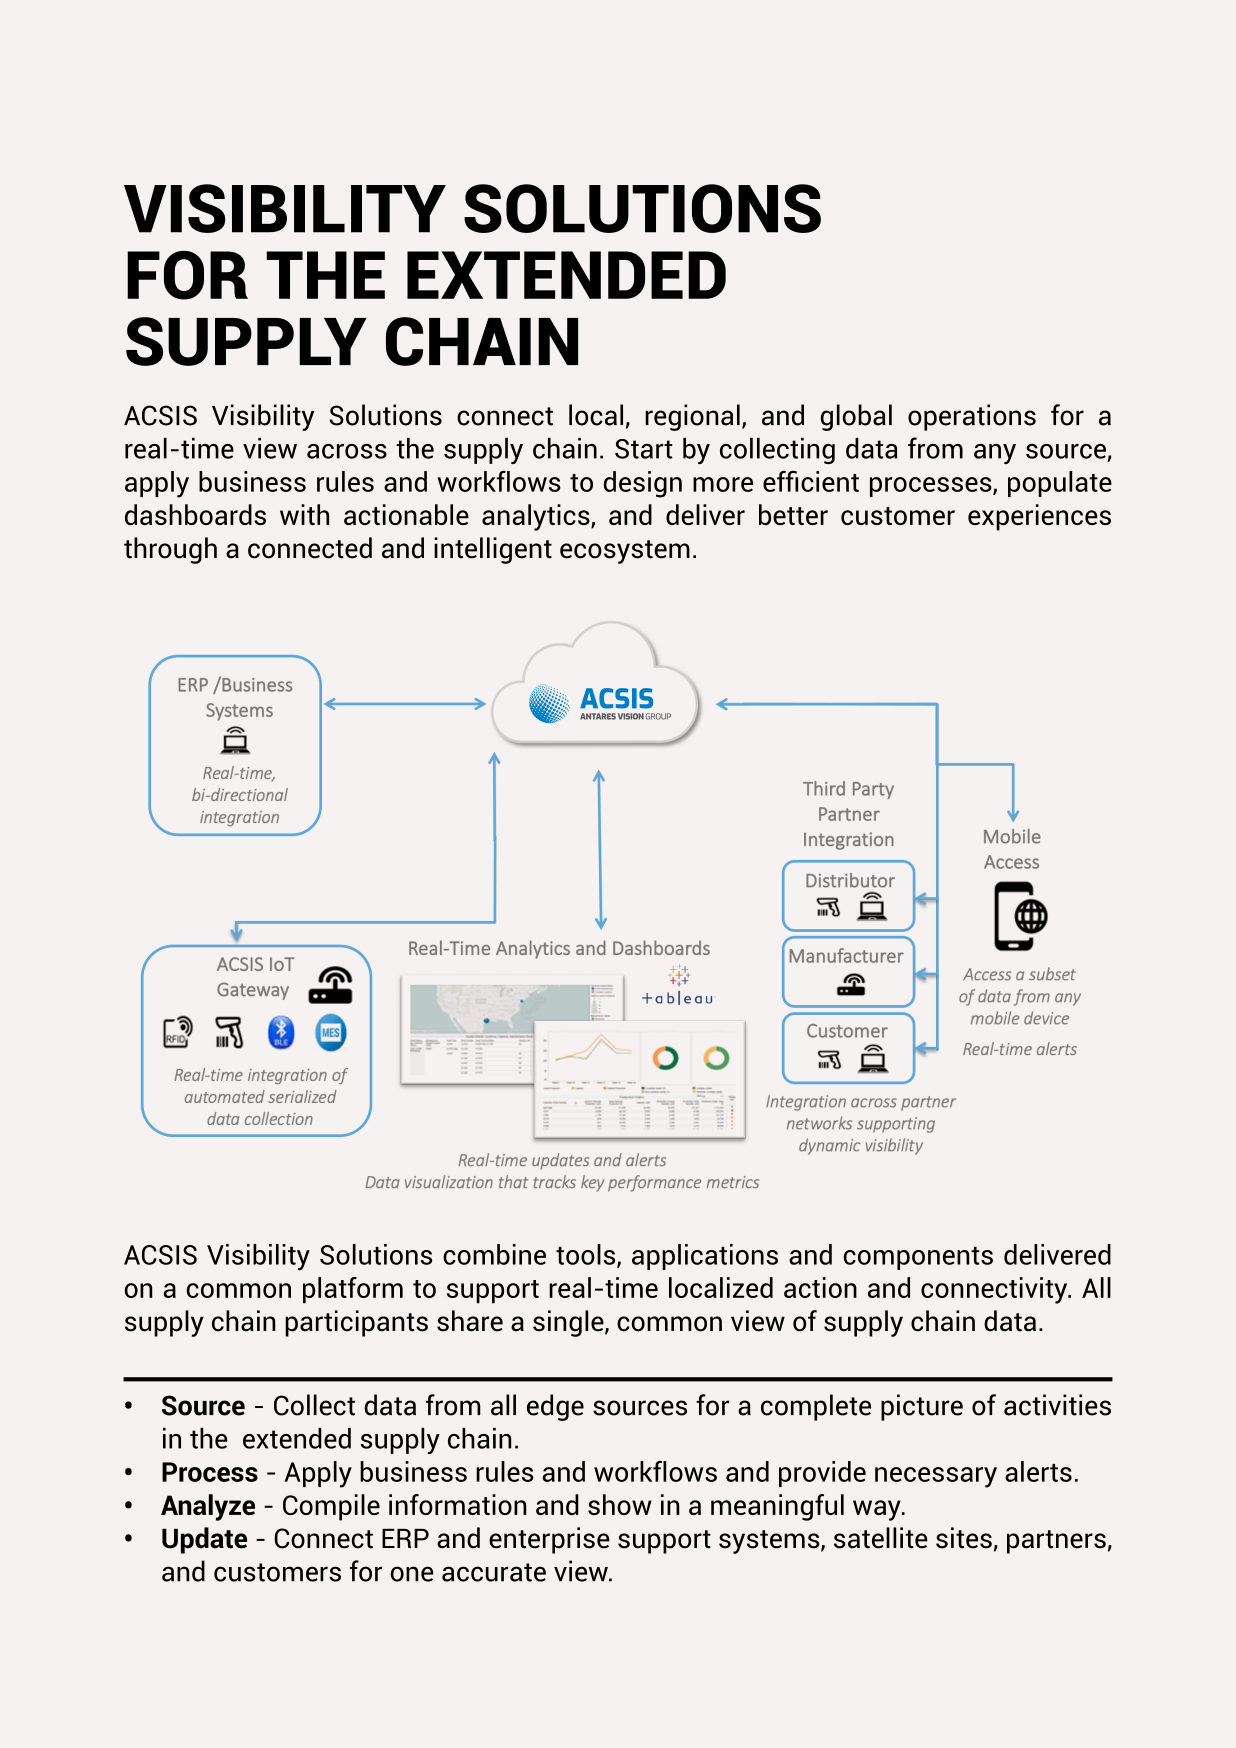 The width and height of the screenshot is (1236, 1748). I want to click on Compile, so click(331, 1507).
